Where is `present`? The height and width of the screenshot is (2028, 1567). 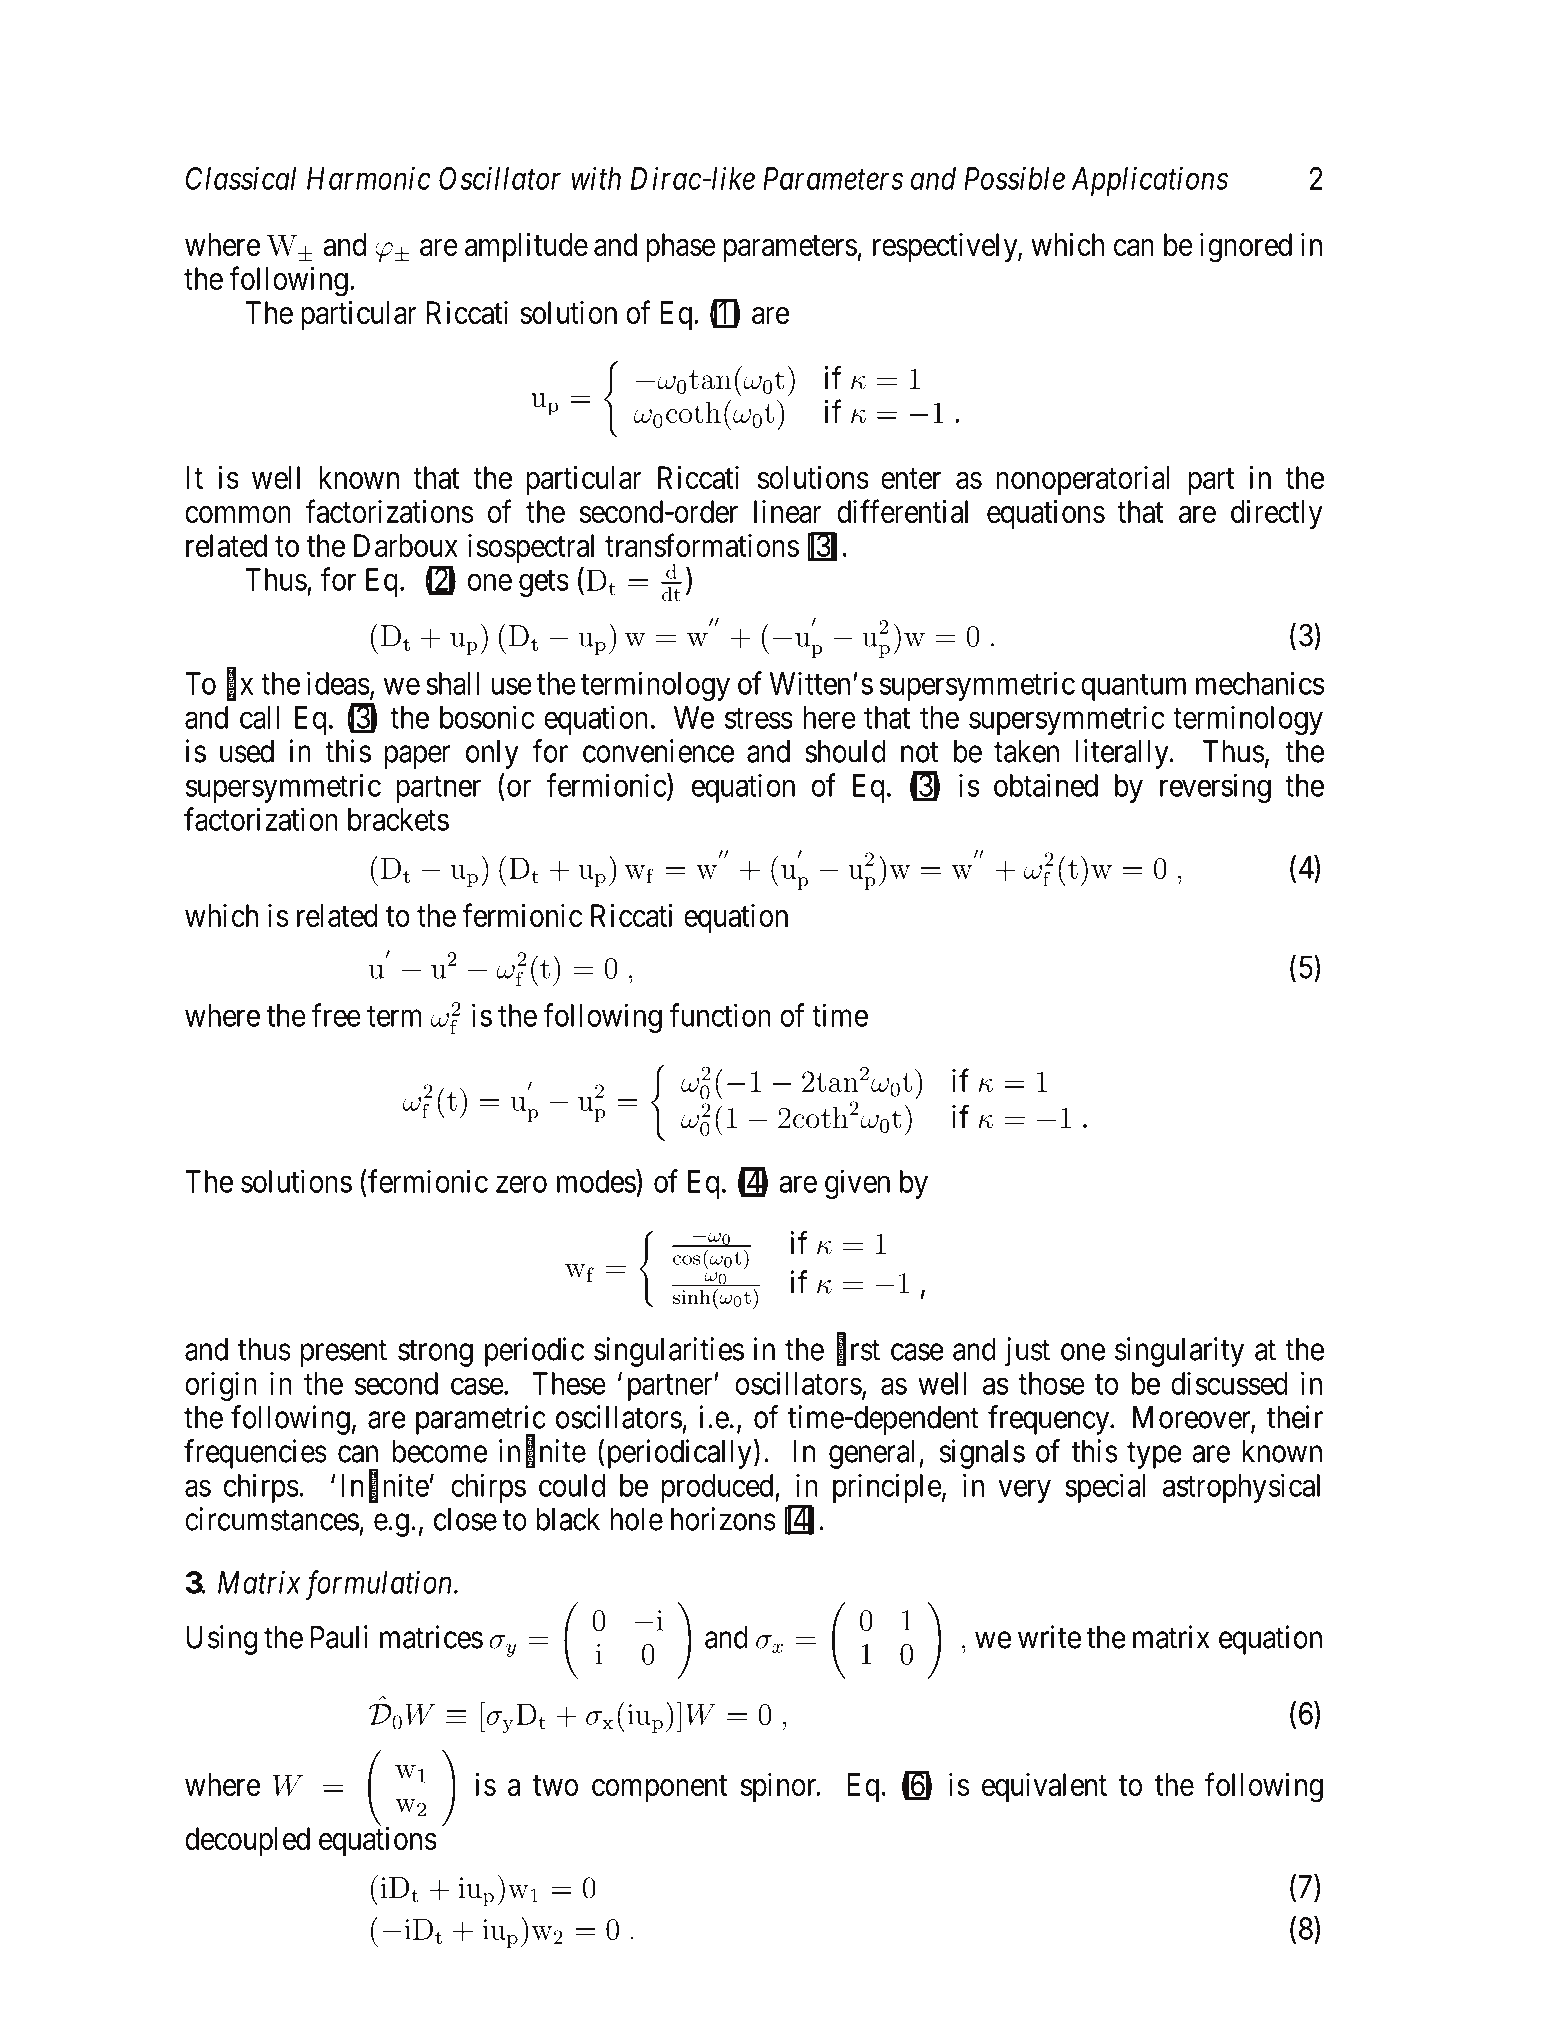
present is located at coordinates (344, 1353).
